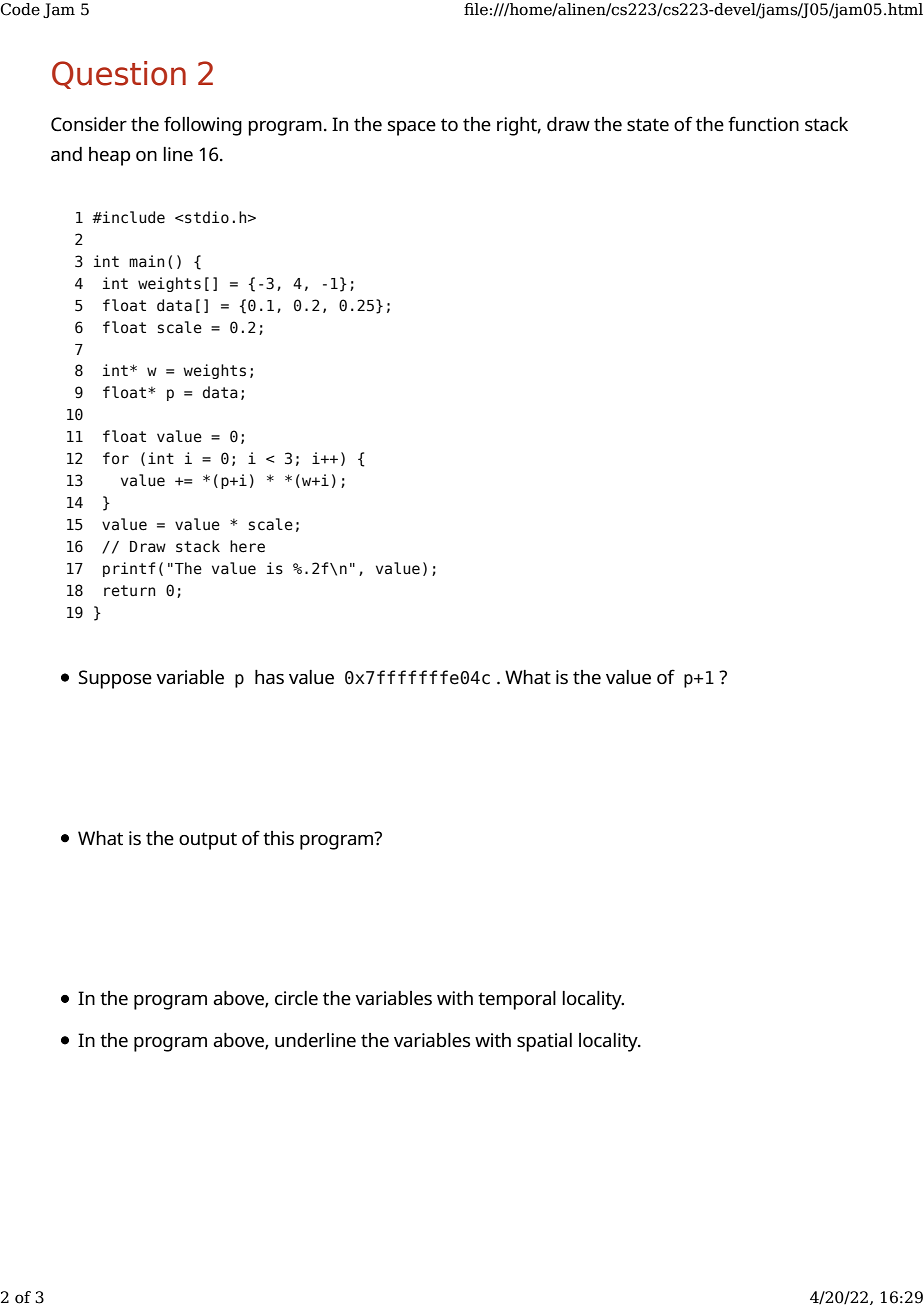  I want to click on function, so click(763, 123).
